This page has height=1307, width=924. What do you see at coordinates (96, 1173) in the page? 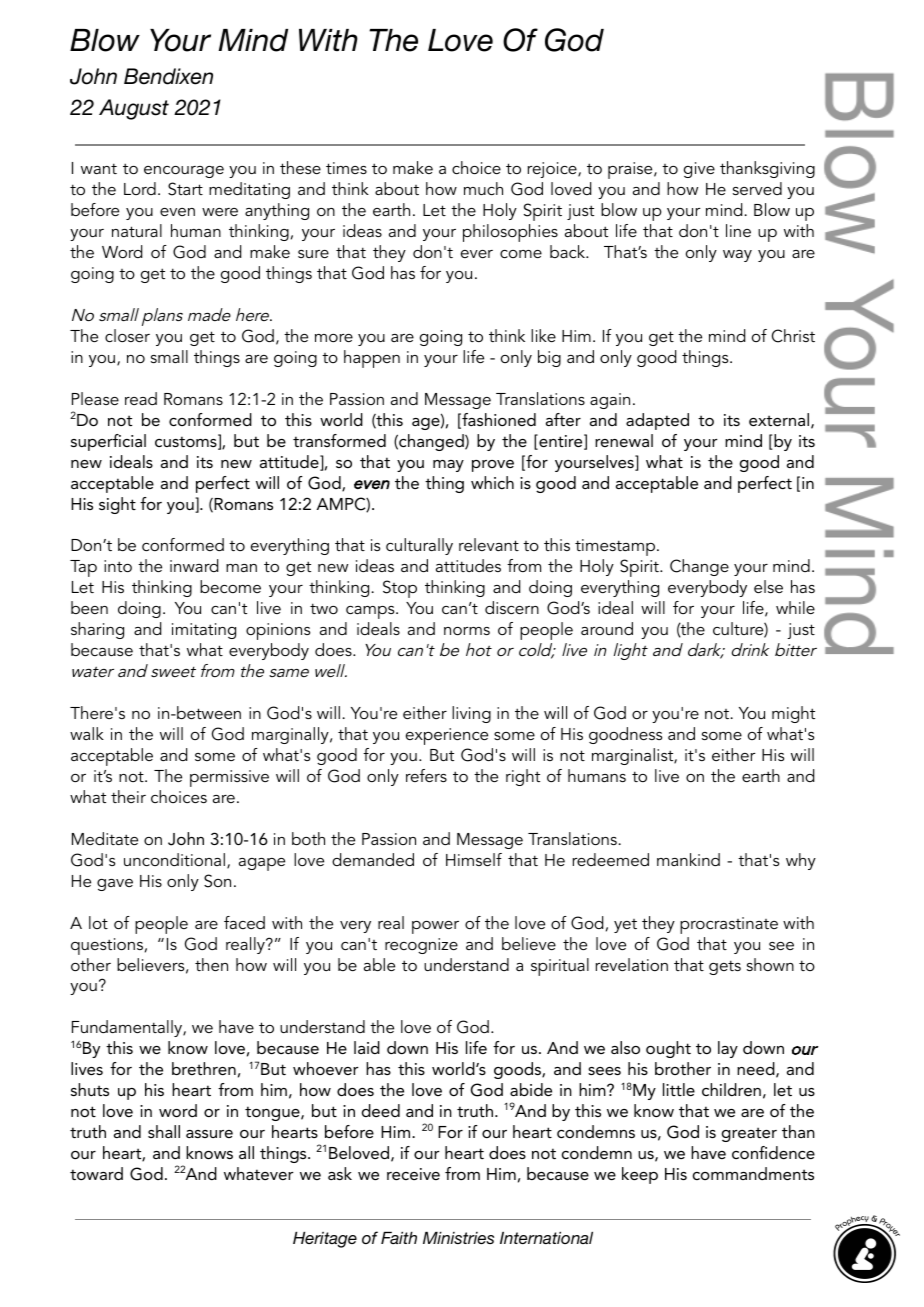
I see `toward` at bounding box center [96, 1173].
